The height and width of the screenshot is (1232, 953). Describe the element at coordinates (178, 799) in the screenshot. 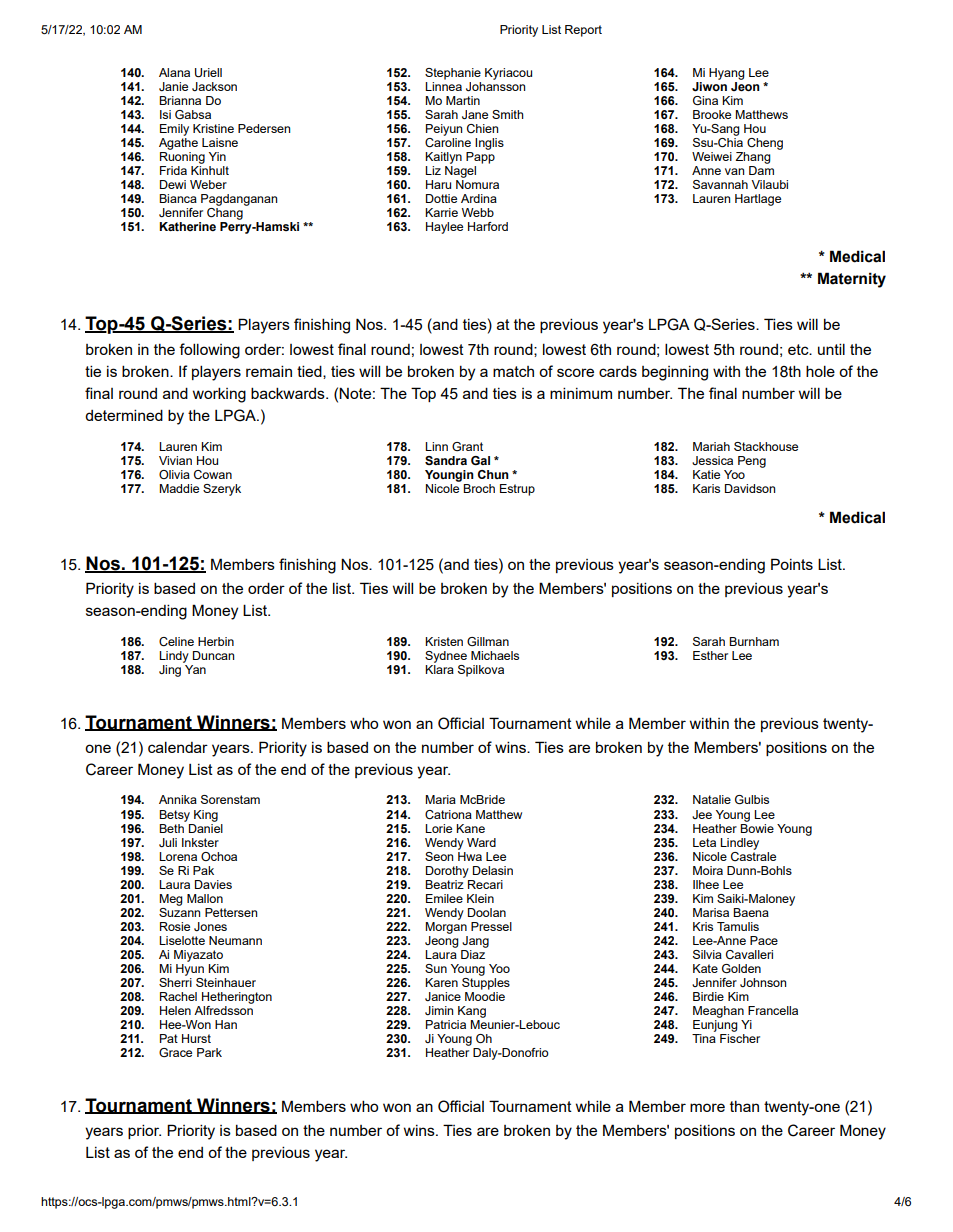

I see `Annika` at that location.
